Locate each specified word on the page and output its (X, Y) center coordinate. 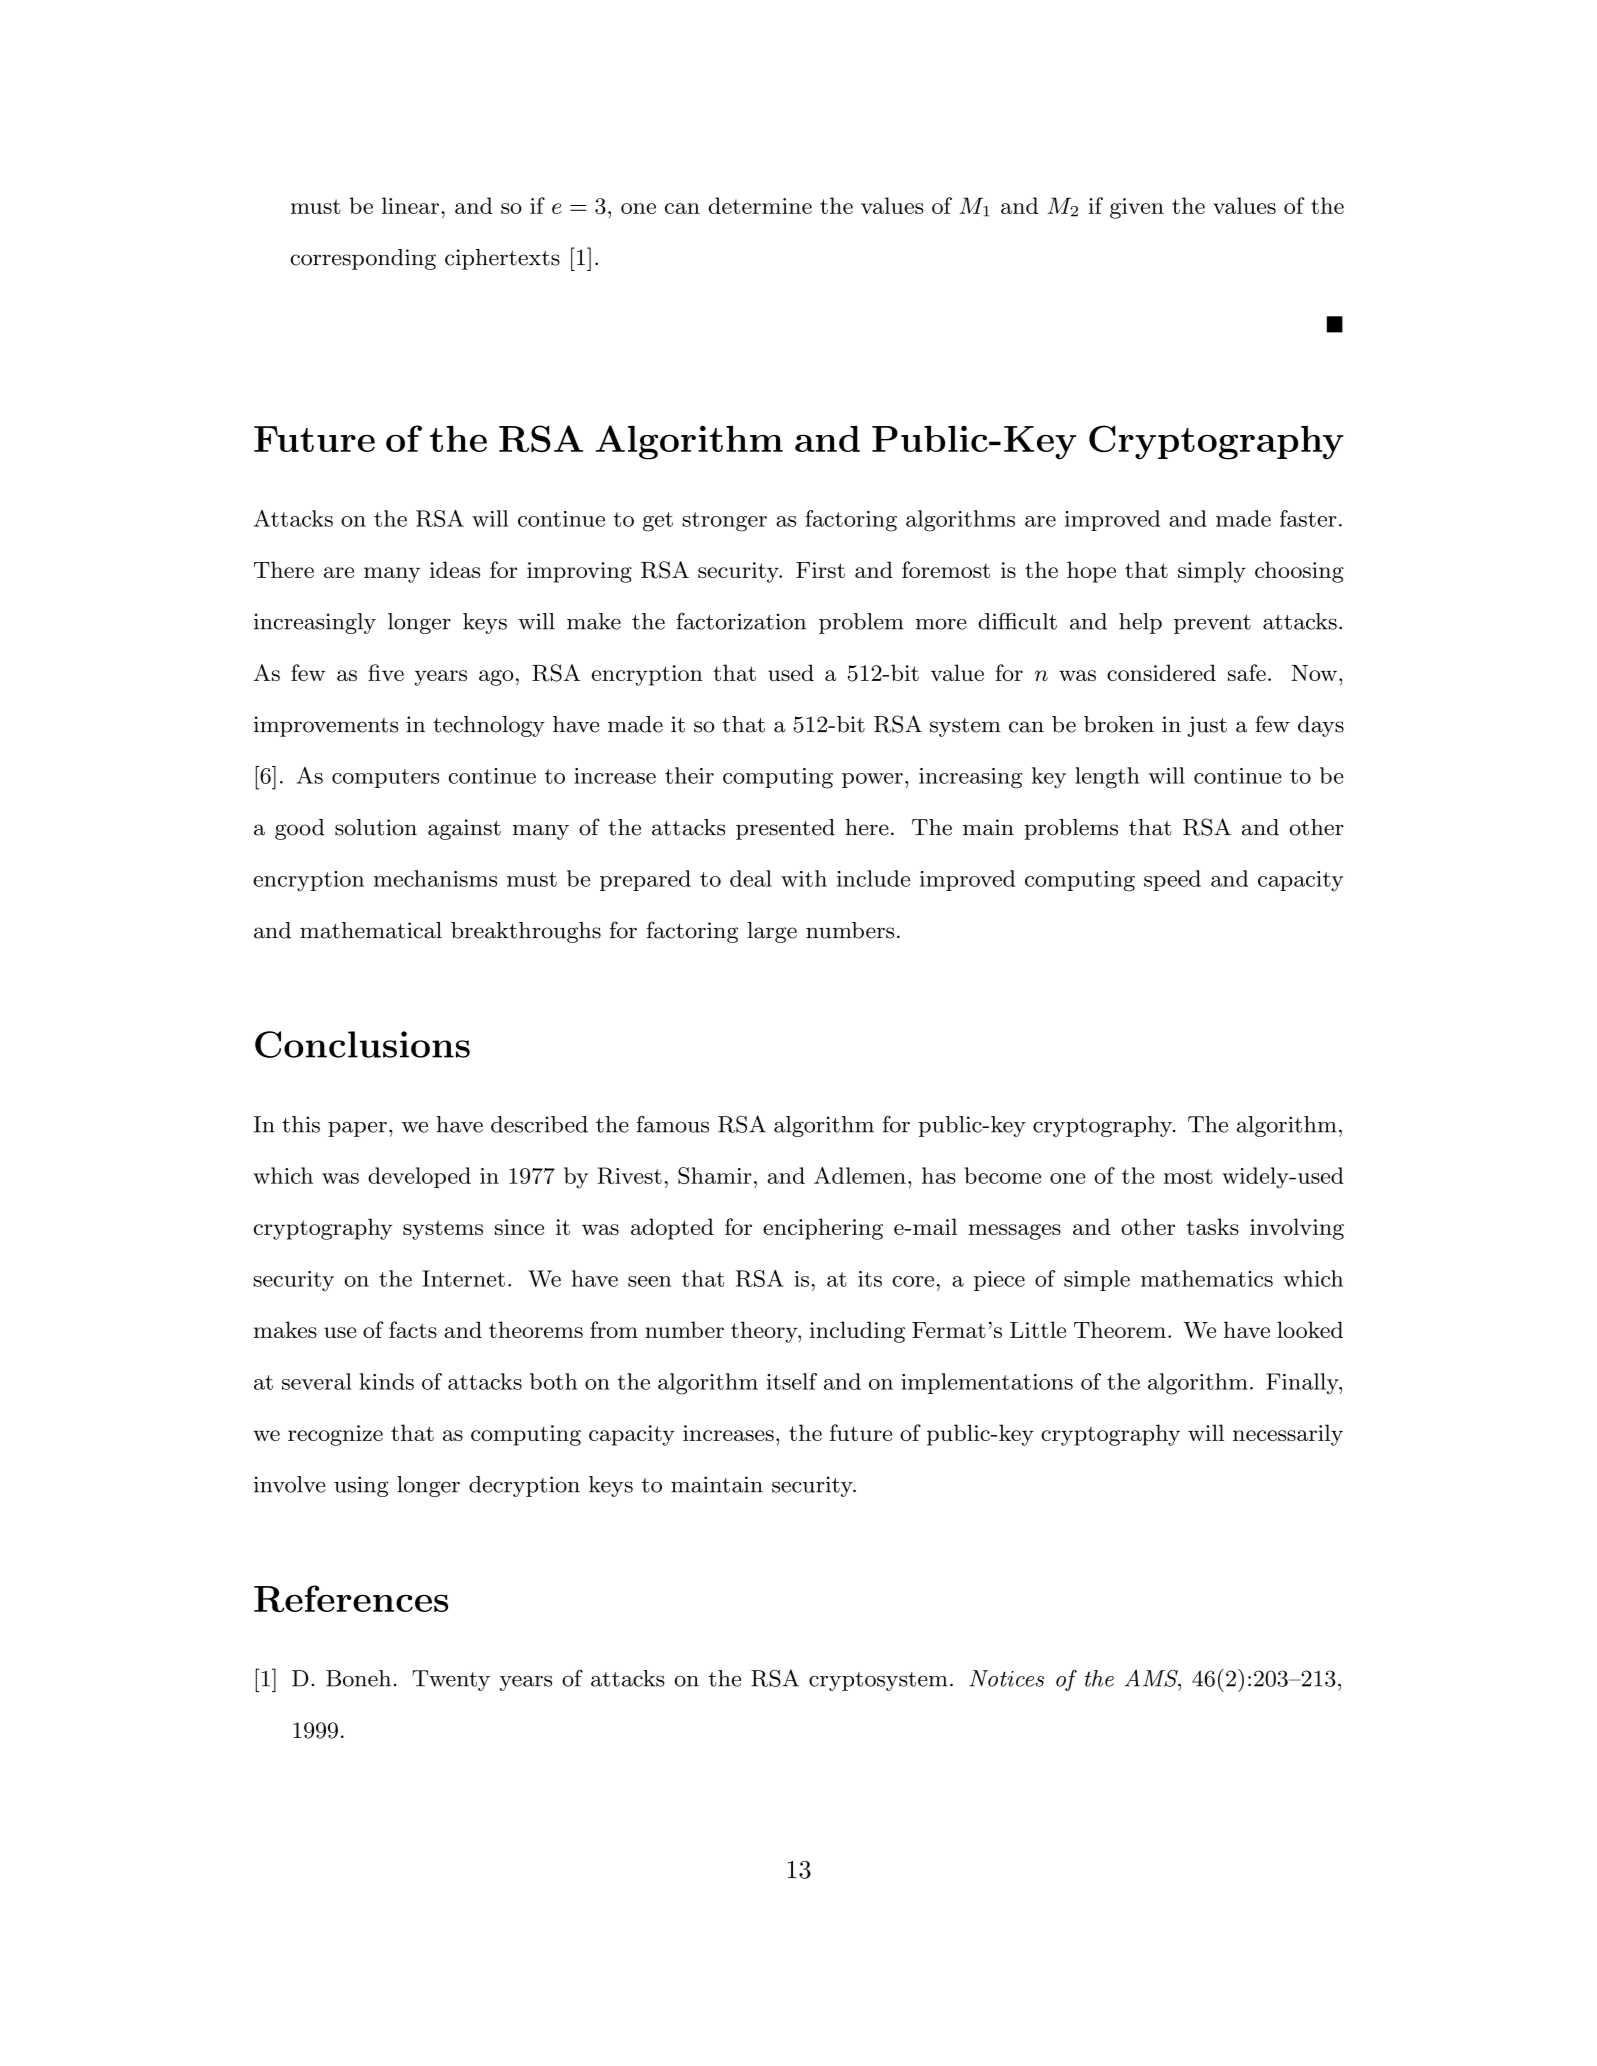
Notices (1006, 1678)
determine (760, 205)
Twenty (451, 1680)
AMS (1152, 1678)
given (1137, 208)
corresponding (363, 259)
